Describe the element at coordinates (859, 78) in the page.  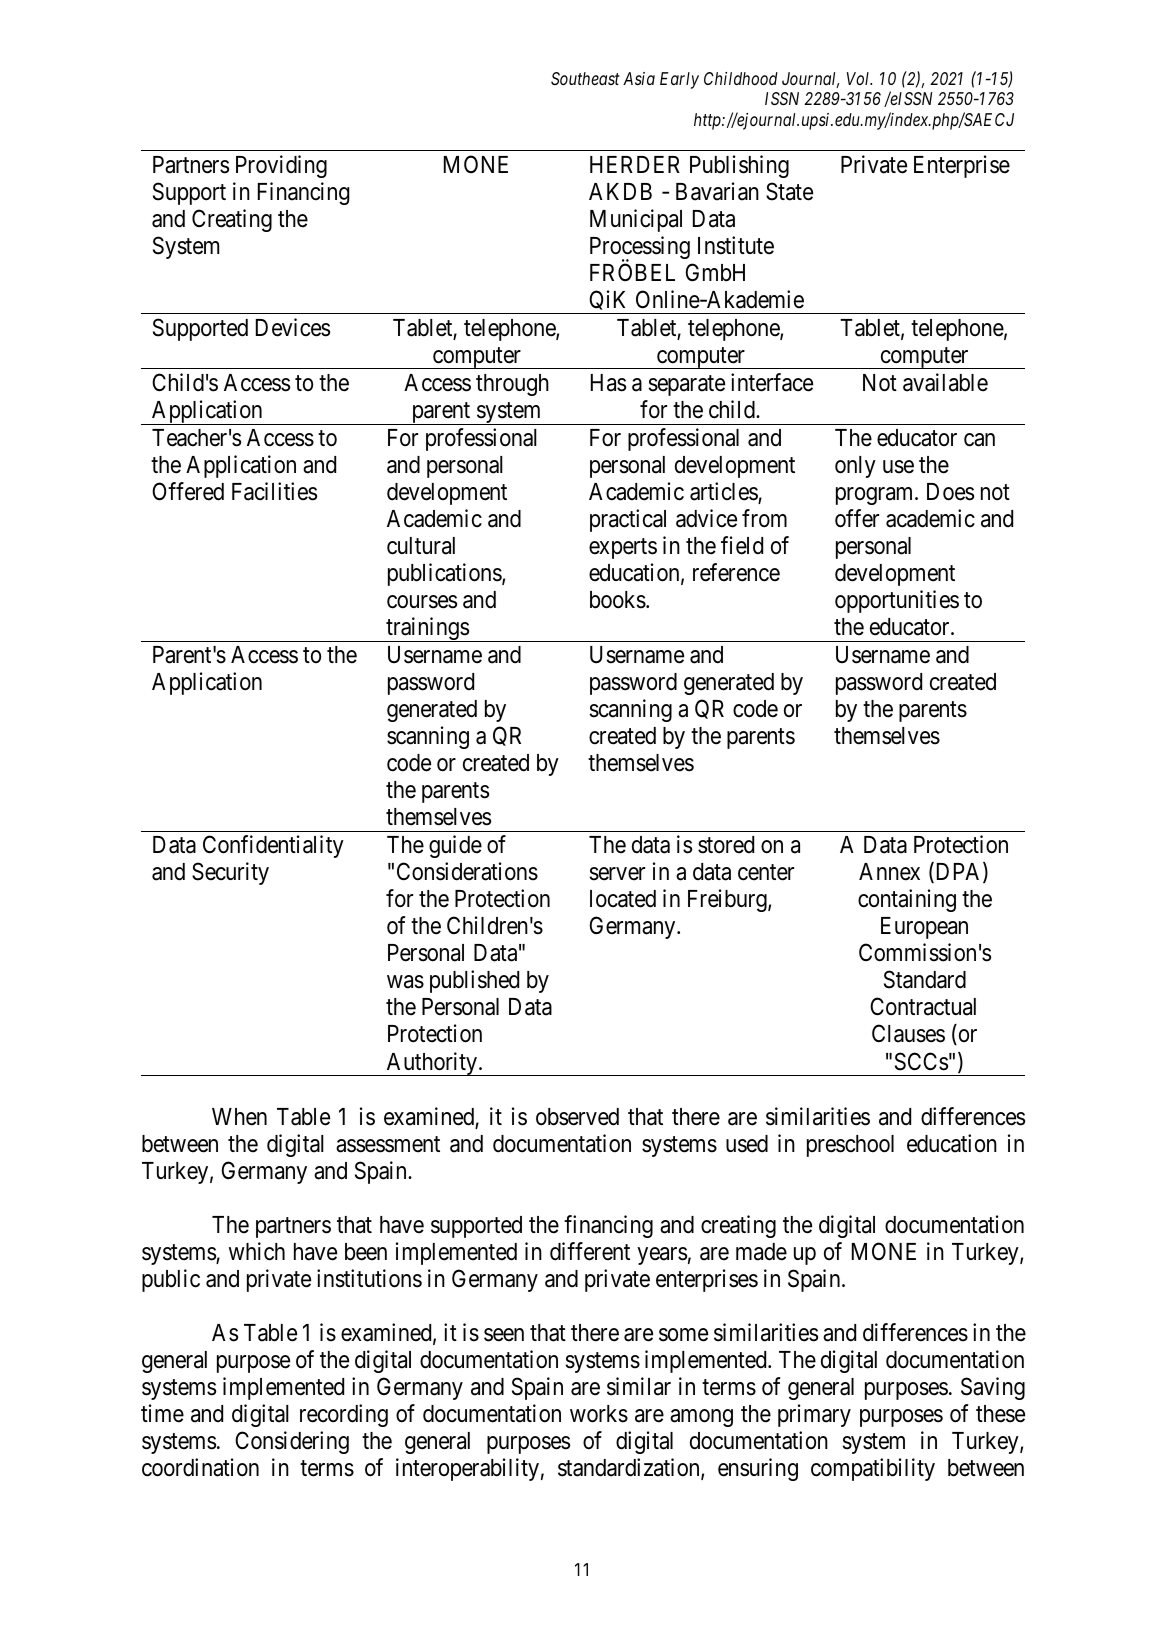
I see `Vol` at that location.
